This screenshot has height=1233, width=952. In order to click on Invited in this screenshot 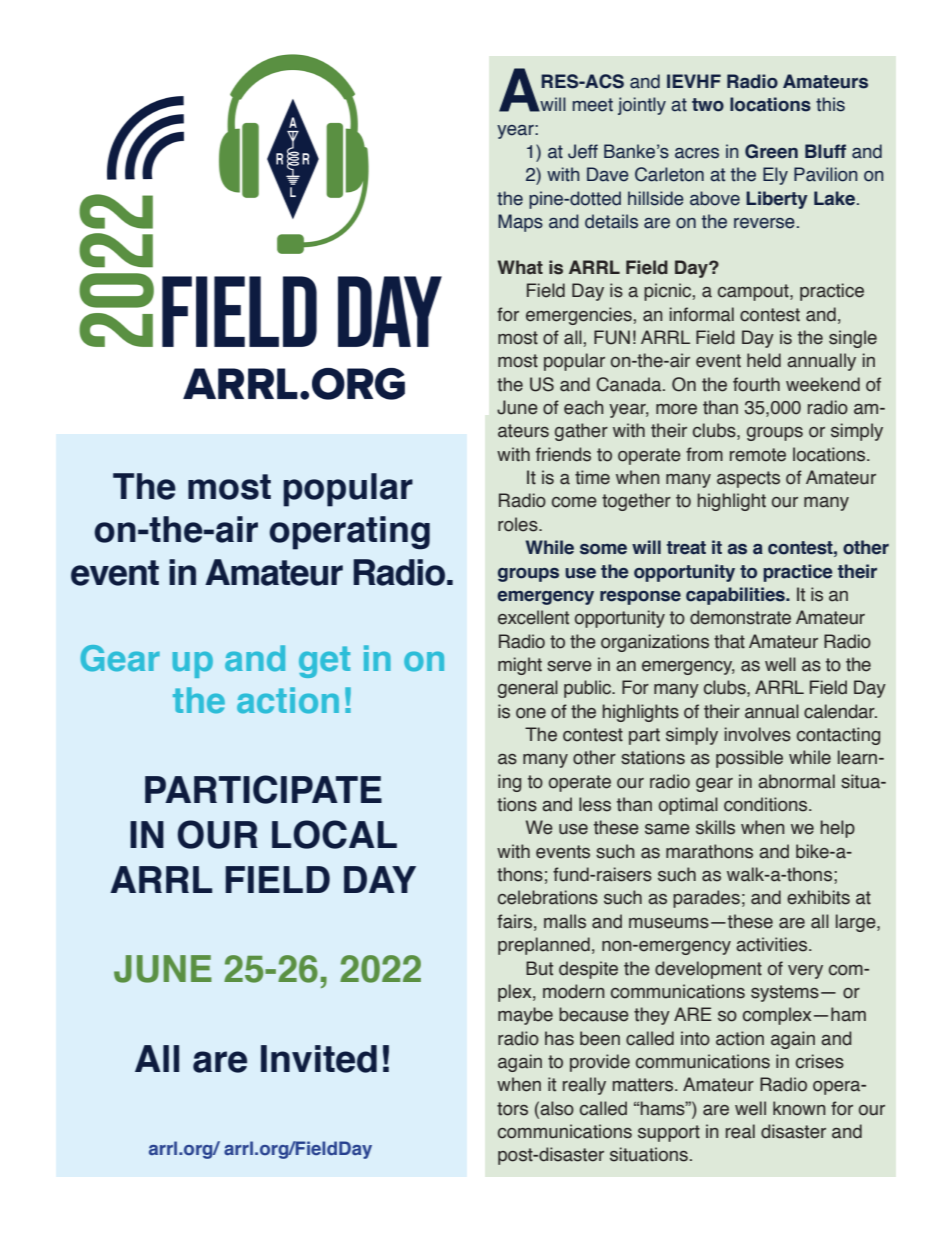, I will do `click(319, 1059)`.
